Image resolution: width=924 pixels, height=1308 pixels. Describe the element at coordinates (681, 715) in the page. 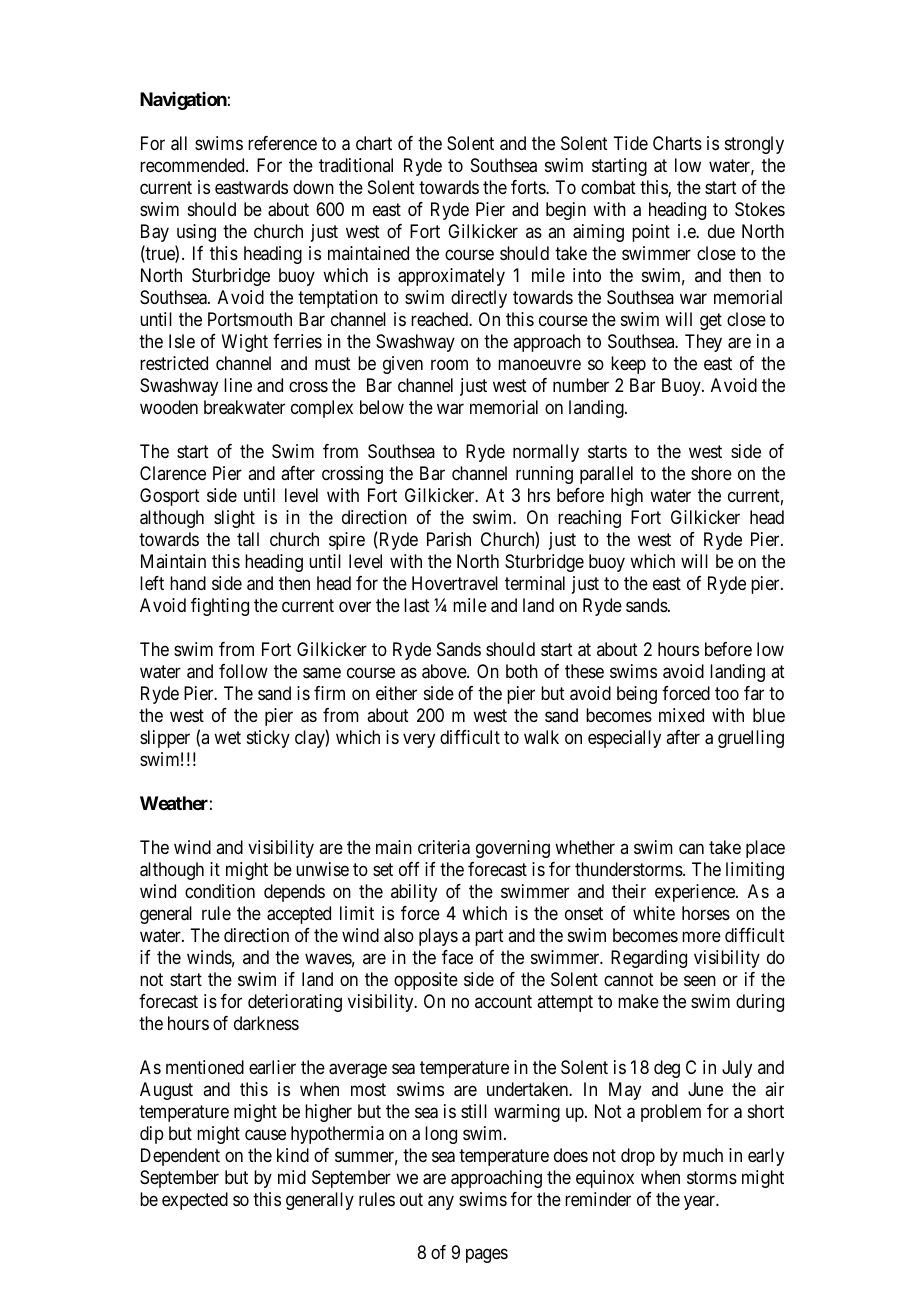

I see `mixed` at that location.
